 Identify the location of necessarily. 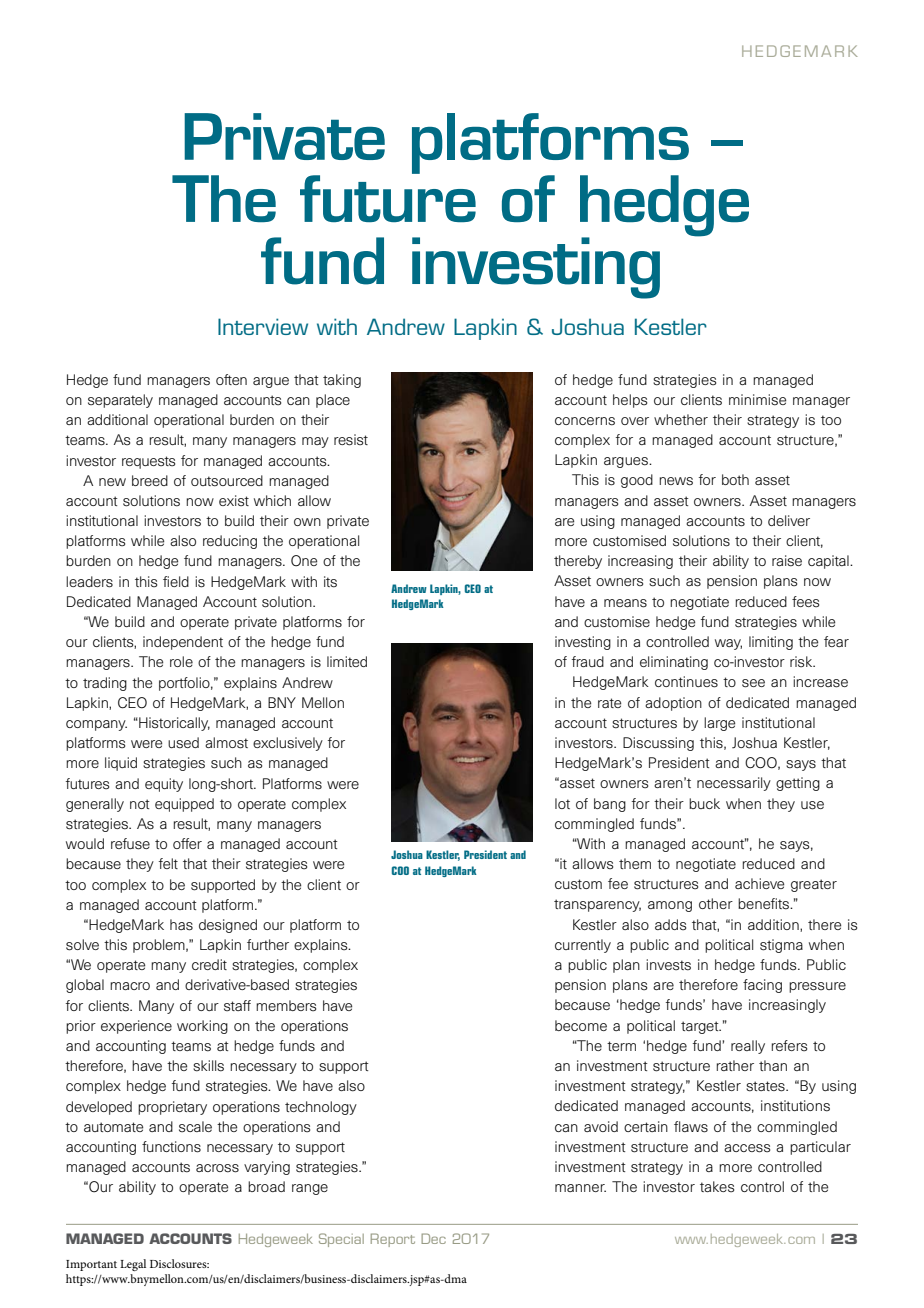
(734, 784).
